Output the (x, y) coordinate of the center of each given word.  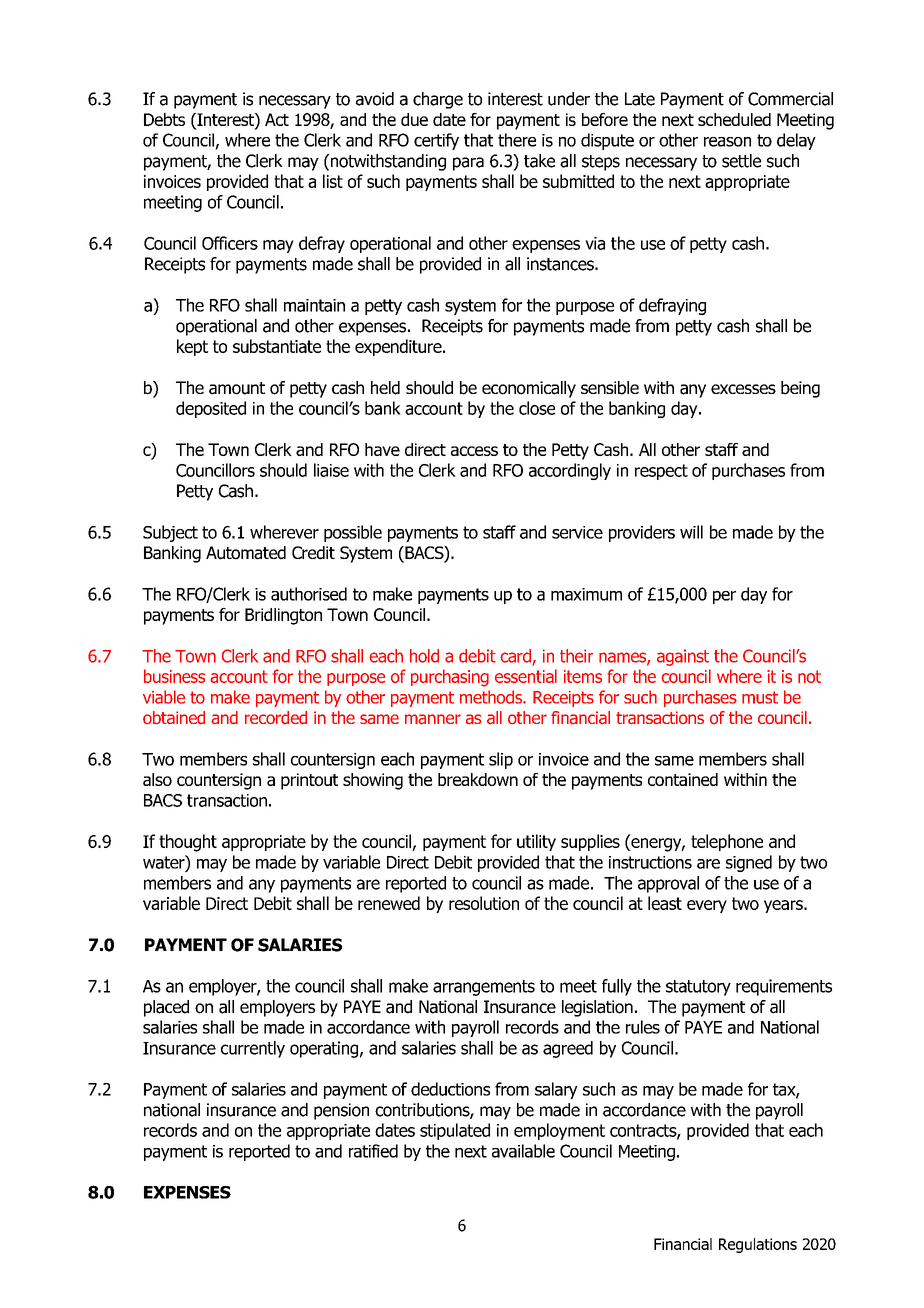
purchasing (450, 678)
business (174, 676)
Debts (164, 119)
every (707, 906)
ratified (373, 1151)
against (683, 657)
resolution (484, 903)
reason (727, 142)
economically (529, 389)
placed (166, 1008)
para (468, 164)
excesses (743, 389)
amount (237, 388)
